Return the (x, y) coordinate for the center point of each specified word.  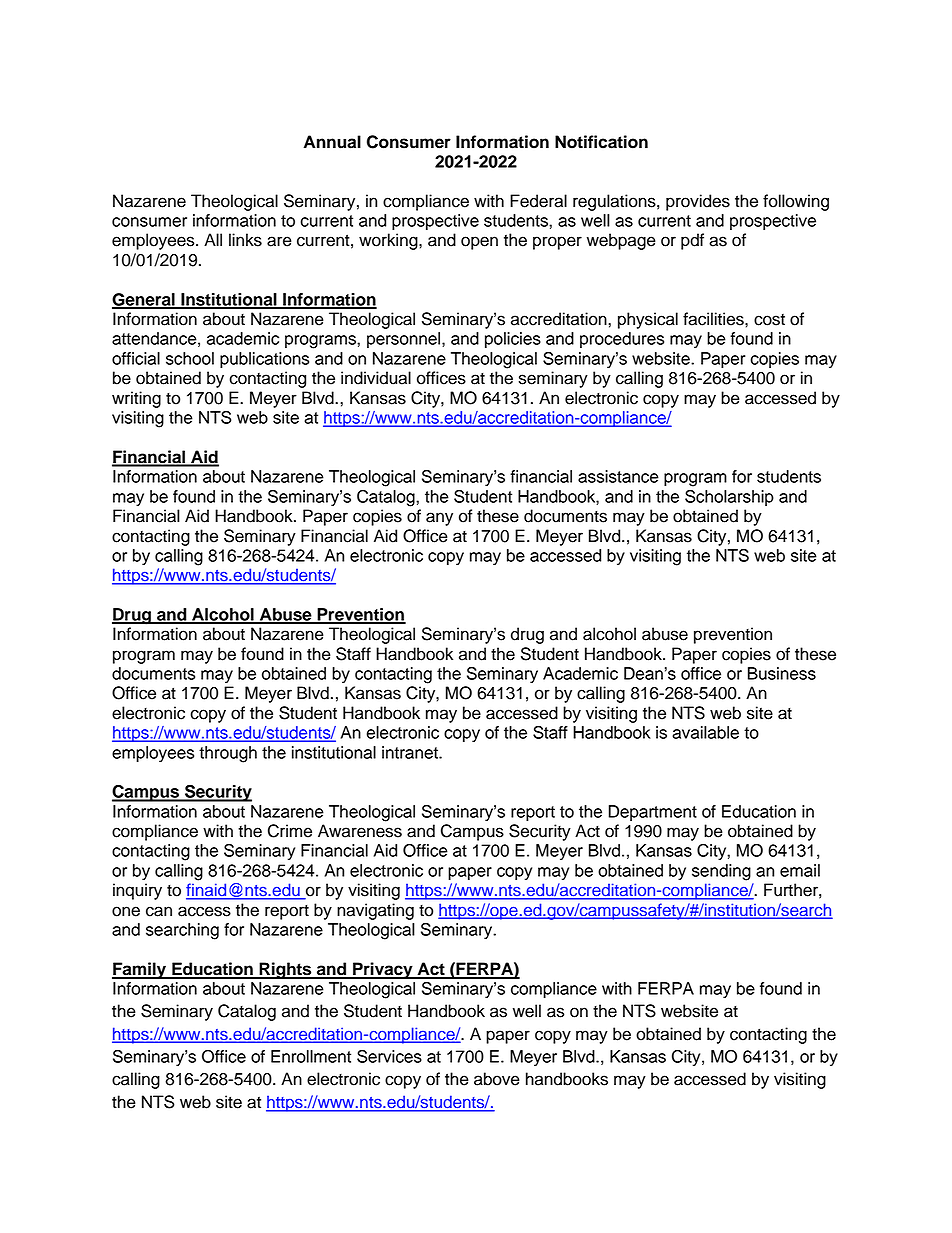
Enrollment (311, 1056)
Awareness (360, 831)
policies (513, 340)
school (190, 358)
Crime (290, 831)
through (228, 754)
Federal (538, 201)
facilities (714, 319)
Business (782, 673)
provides (698, 202)
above (497, 1079)
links (245, 240)
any (439, 519)
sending (721, 872)
